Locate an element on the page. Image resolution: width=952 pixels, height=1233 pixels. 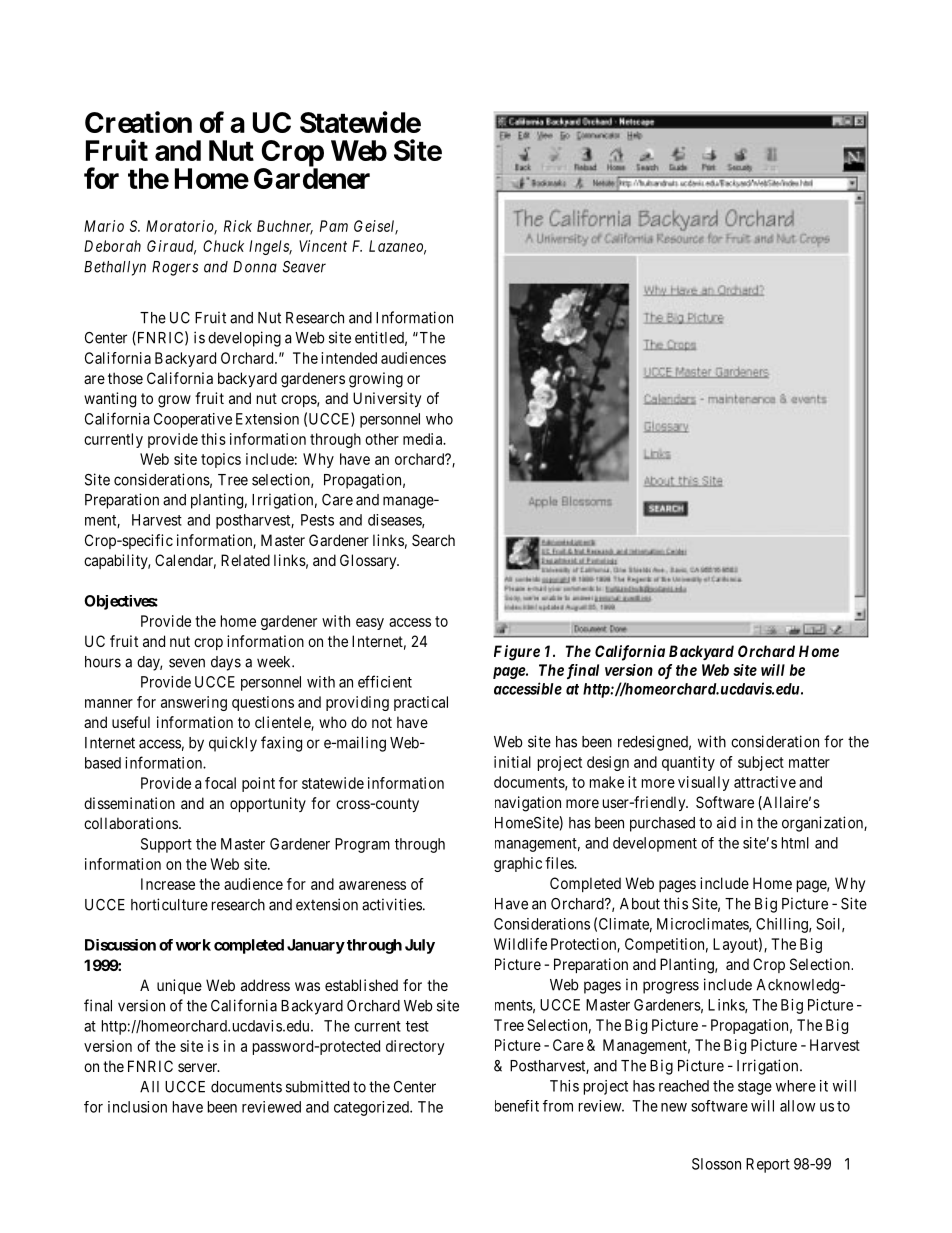
seven is located at coordinates (187, 663).
